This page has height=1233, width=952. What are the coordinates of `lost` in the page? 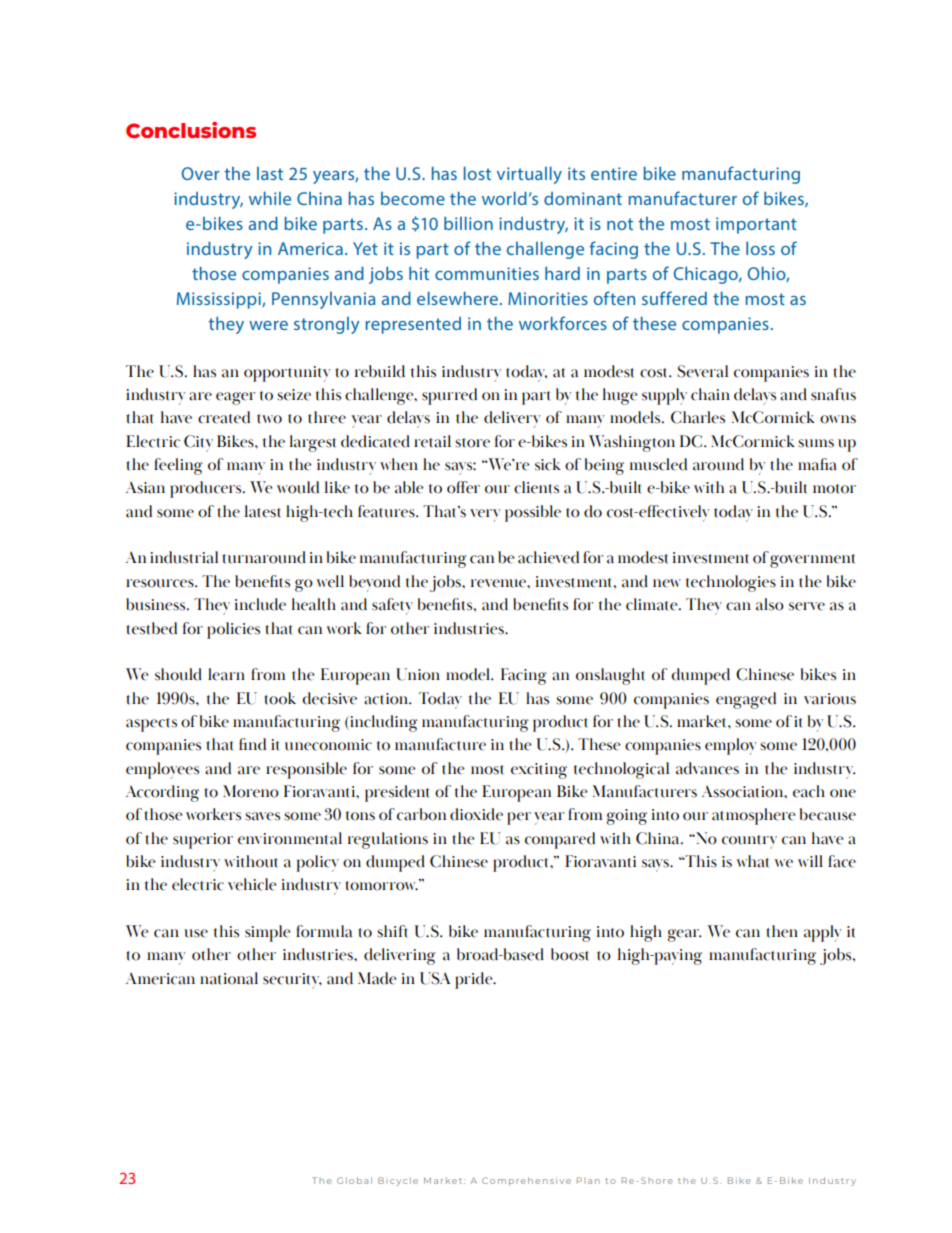 It's located at (477, 173).
